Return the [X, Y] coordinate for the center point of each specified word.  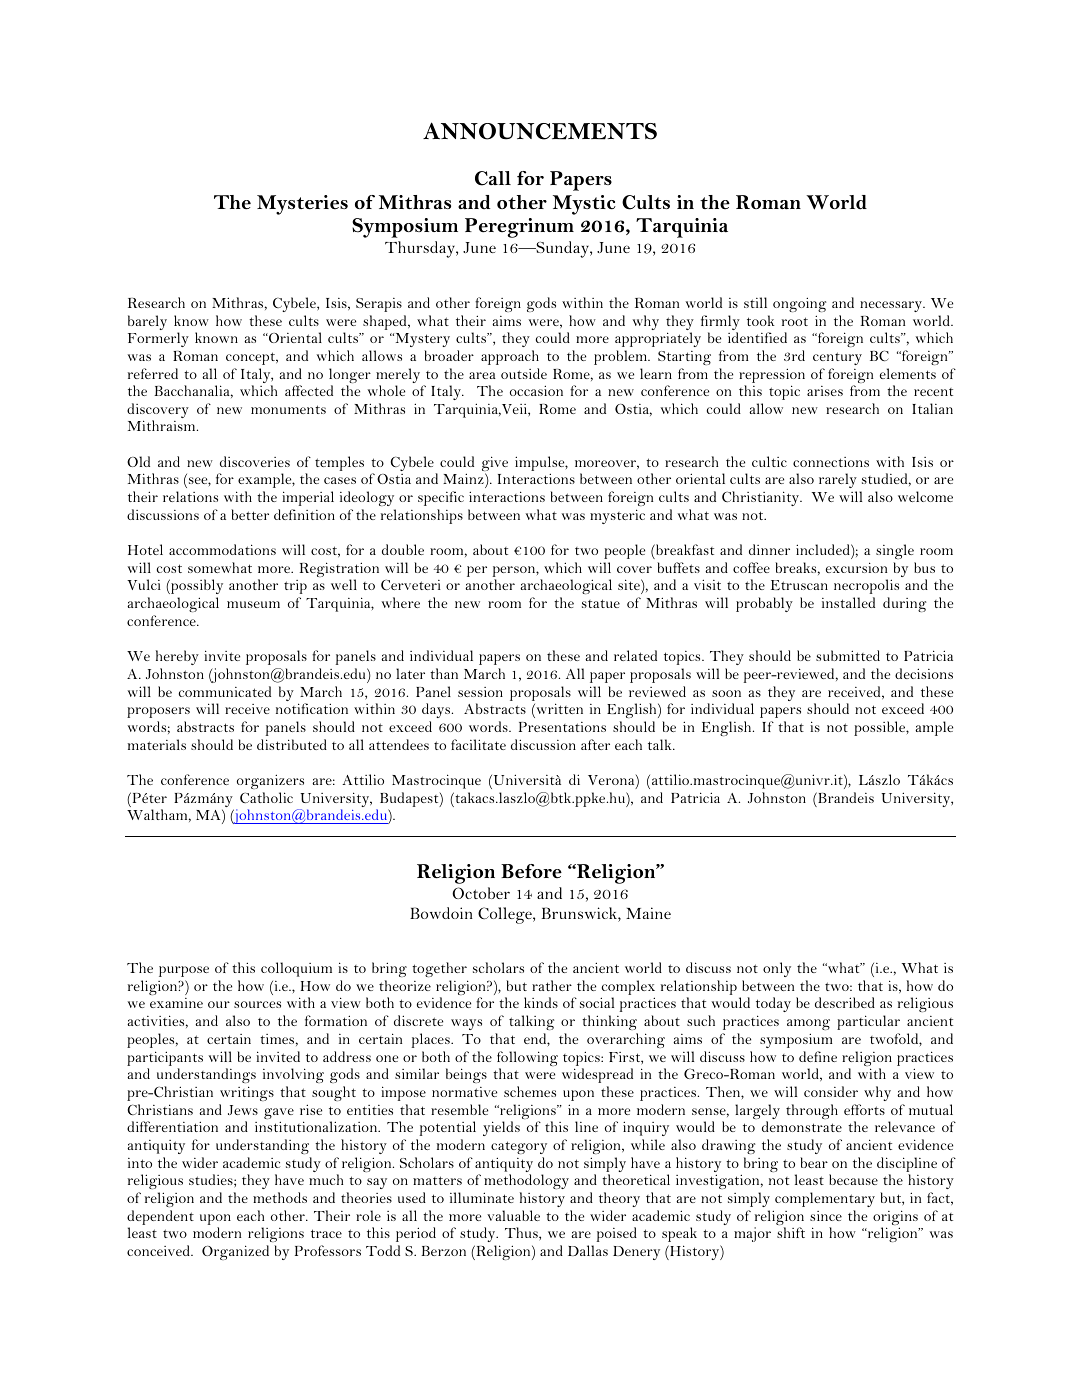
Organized [235, 1252]
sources [257, 1004]
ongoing [799, 304]
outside [524, 373]
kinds [541, 1002]
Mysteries [302, 205]
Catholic [266, 797]
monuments [288, 409]
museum [253, 604]
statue [601, 603]
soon [726, 693]
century [837, 358]
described [845, 1002]
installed [848, 602]
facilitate [478, 744]
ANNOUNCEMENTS [540, 131]
